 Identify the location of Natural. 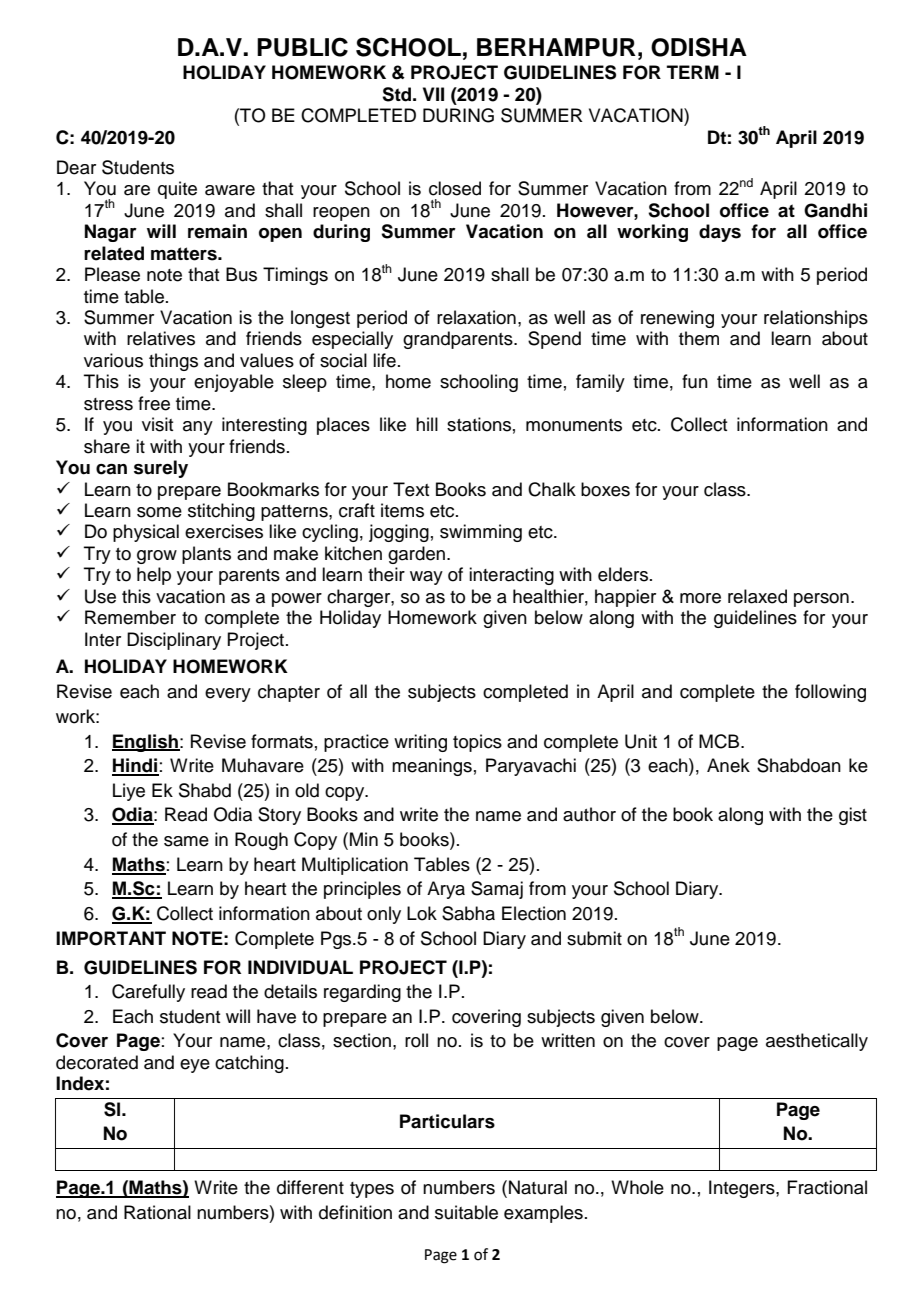
(538, 1187).
